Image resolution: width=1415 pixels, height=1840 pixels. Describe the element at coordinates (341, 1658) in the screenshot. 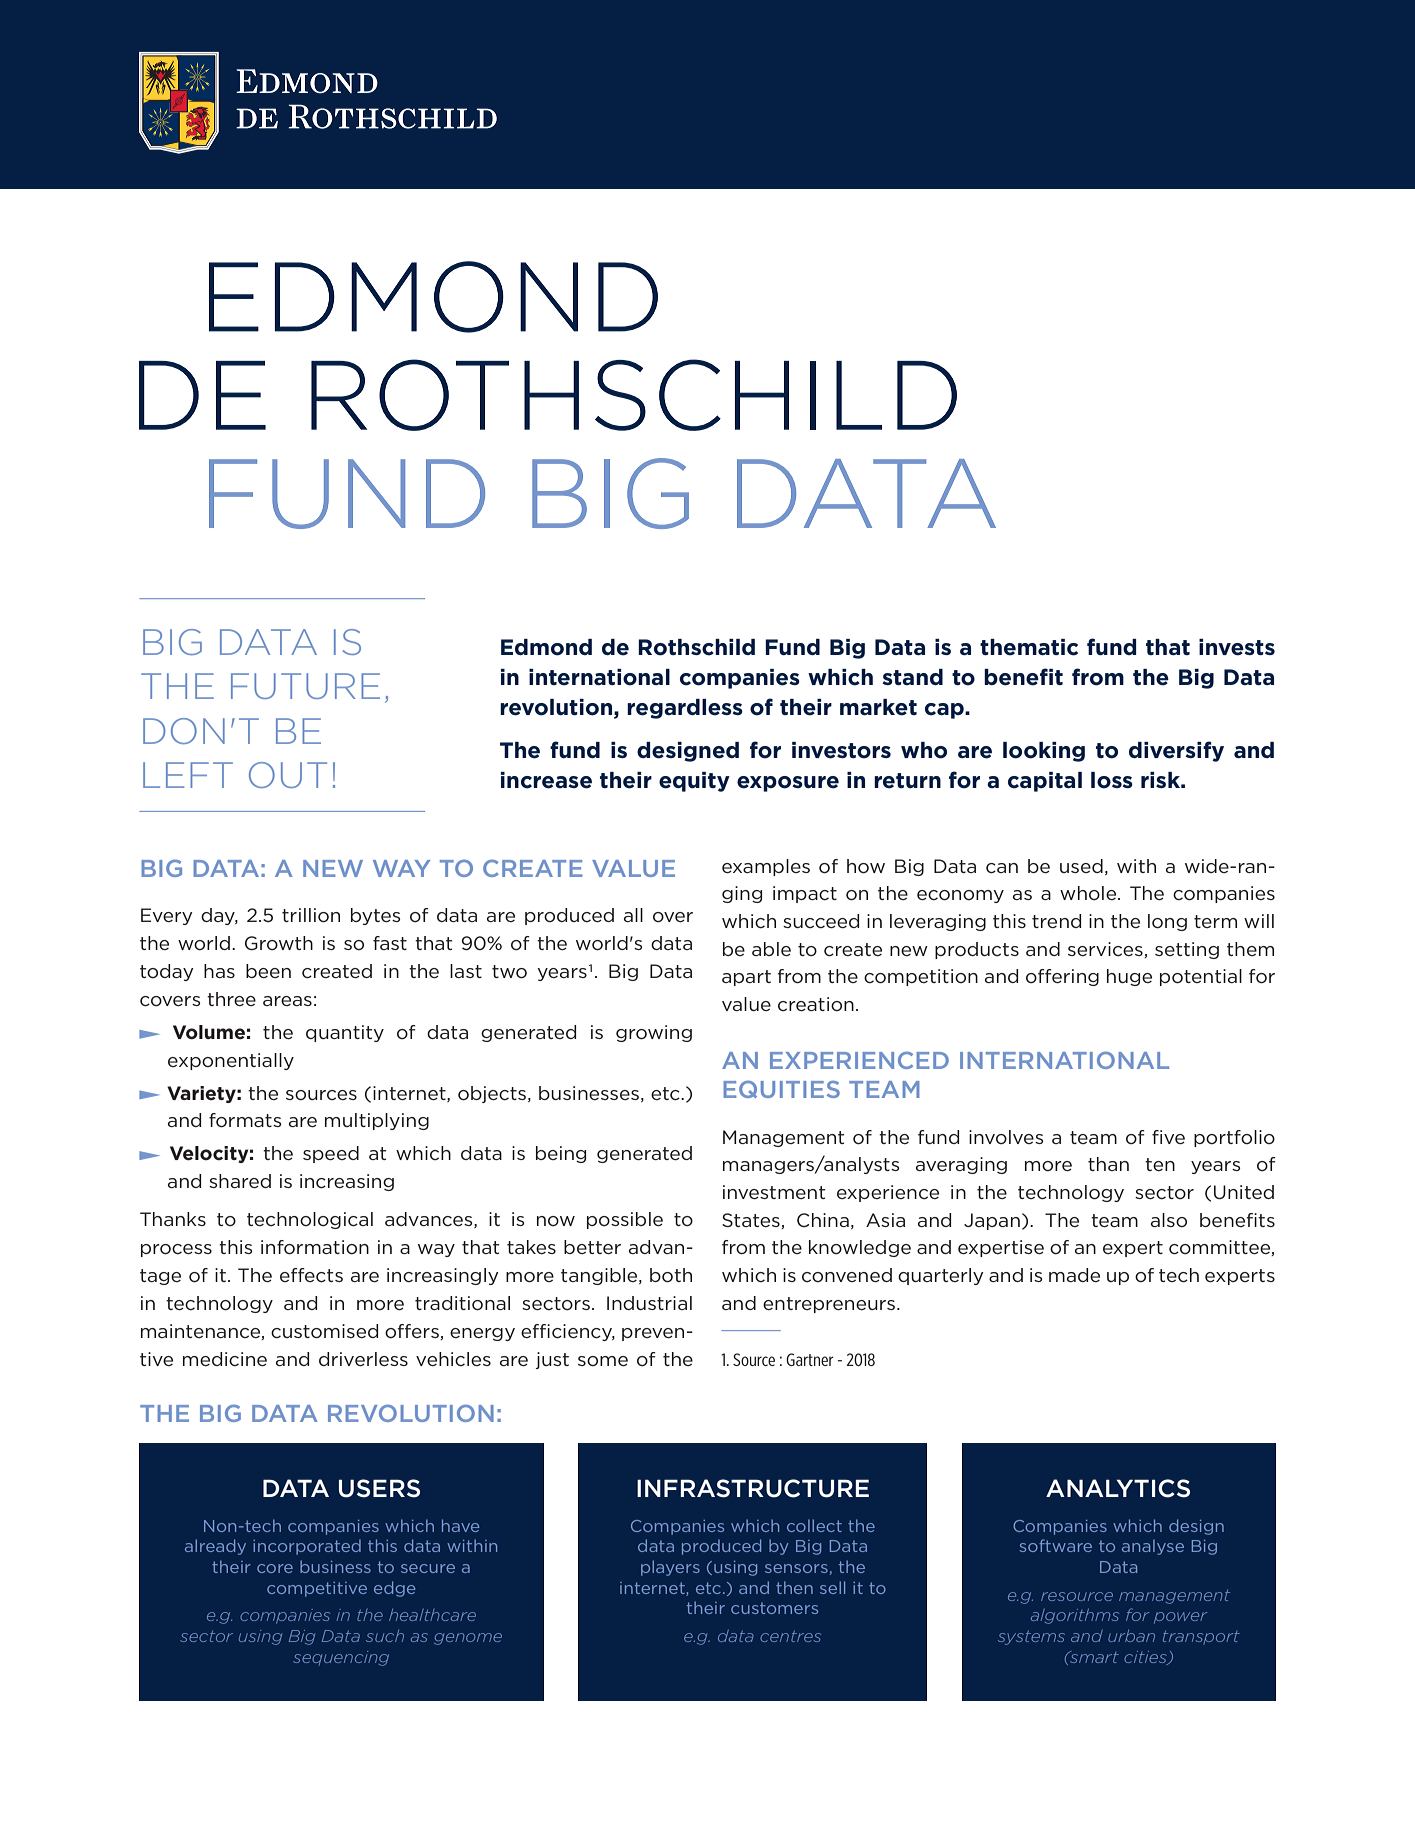

I see `sequencing` at that location.
